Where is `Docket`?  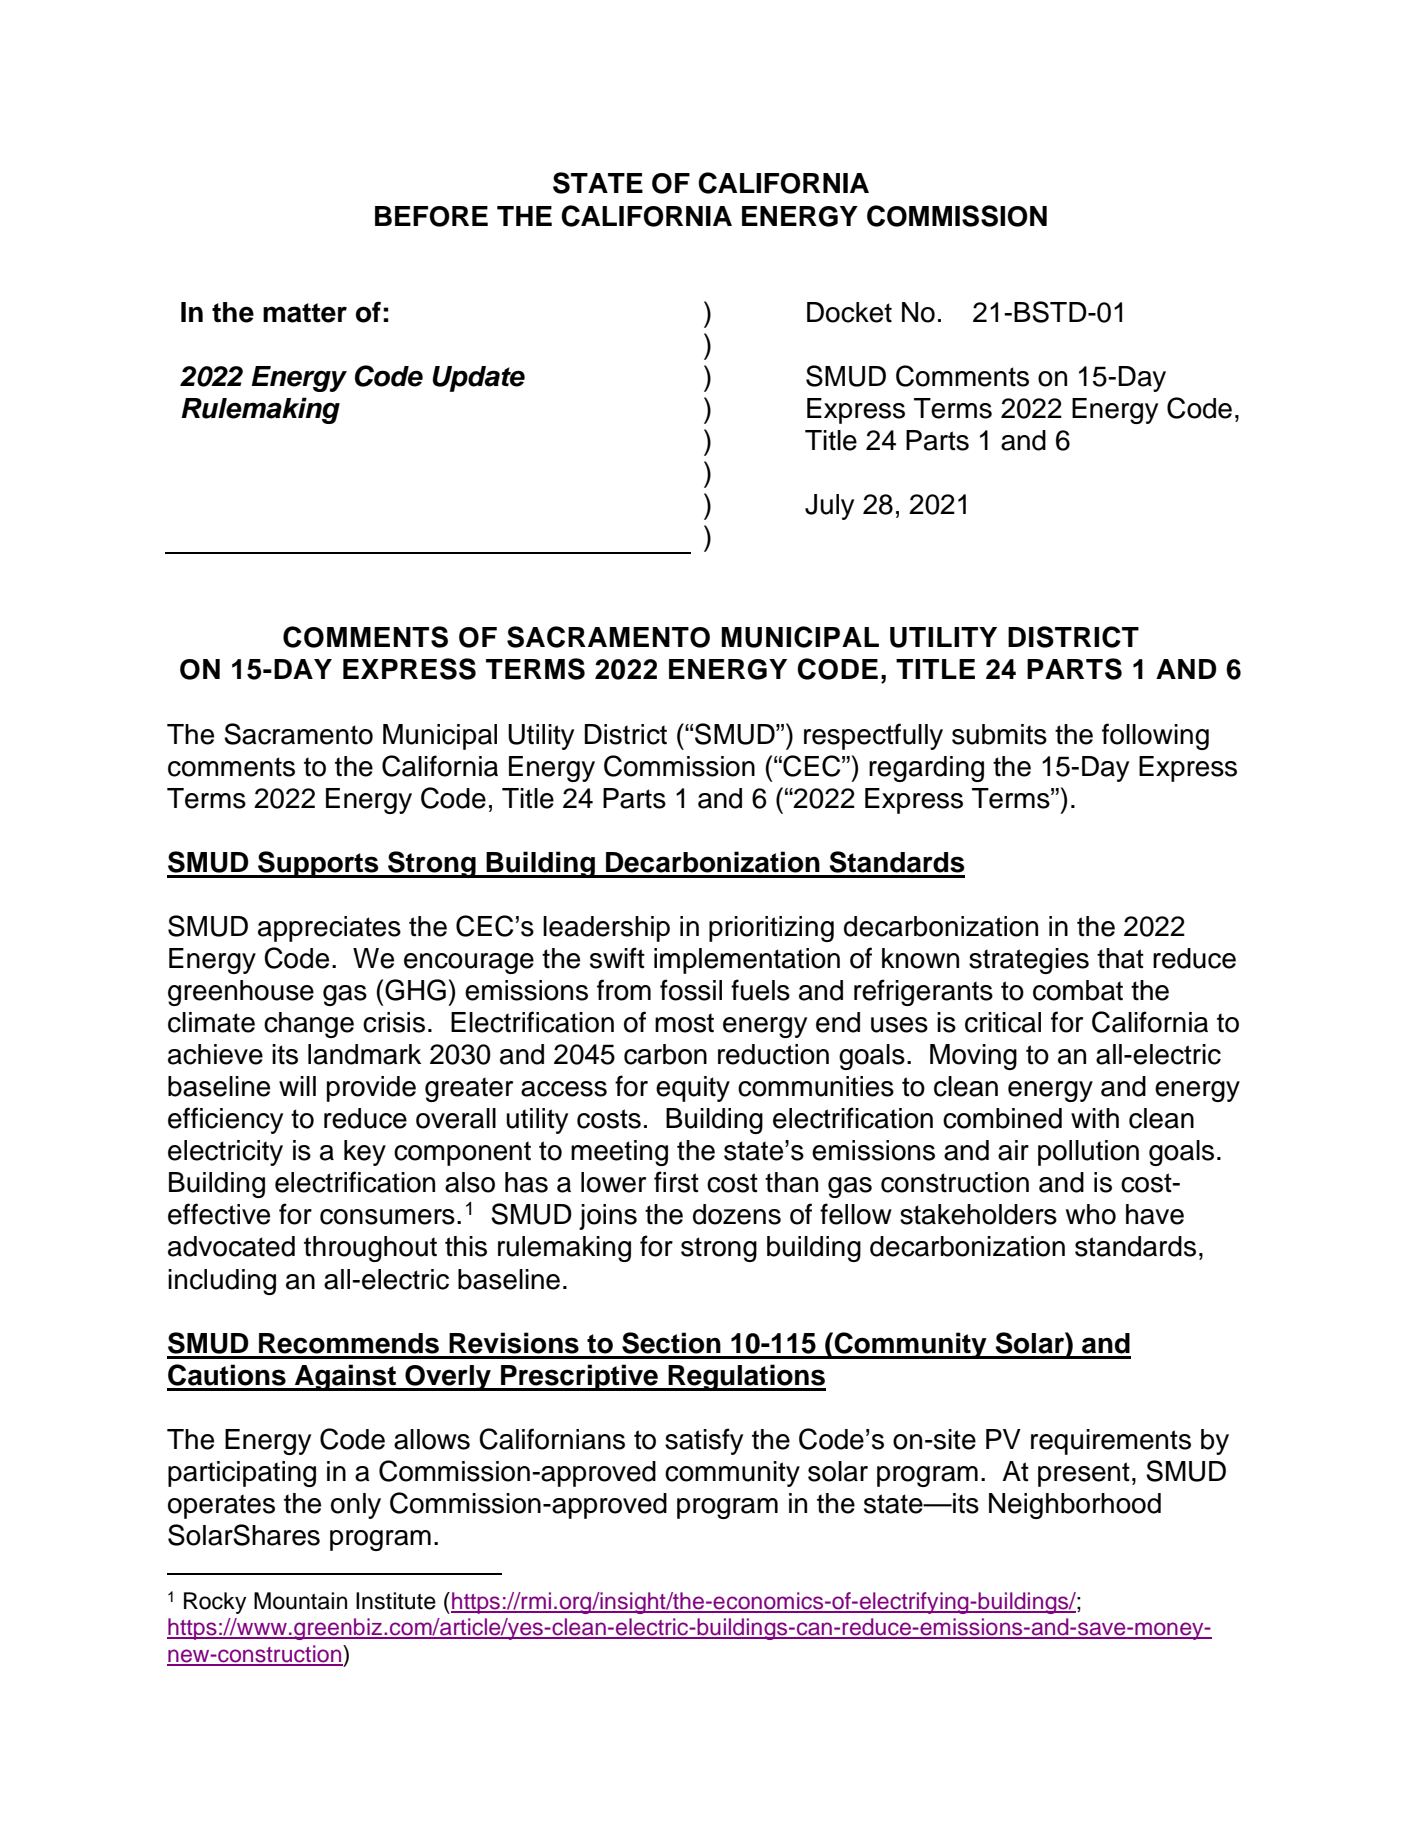
Docket is located at coordinates (849, 312).
